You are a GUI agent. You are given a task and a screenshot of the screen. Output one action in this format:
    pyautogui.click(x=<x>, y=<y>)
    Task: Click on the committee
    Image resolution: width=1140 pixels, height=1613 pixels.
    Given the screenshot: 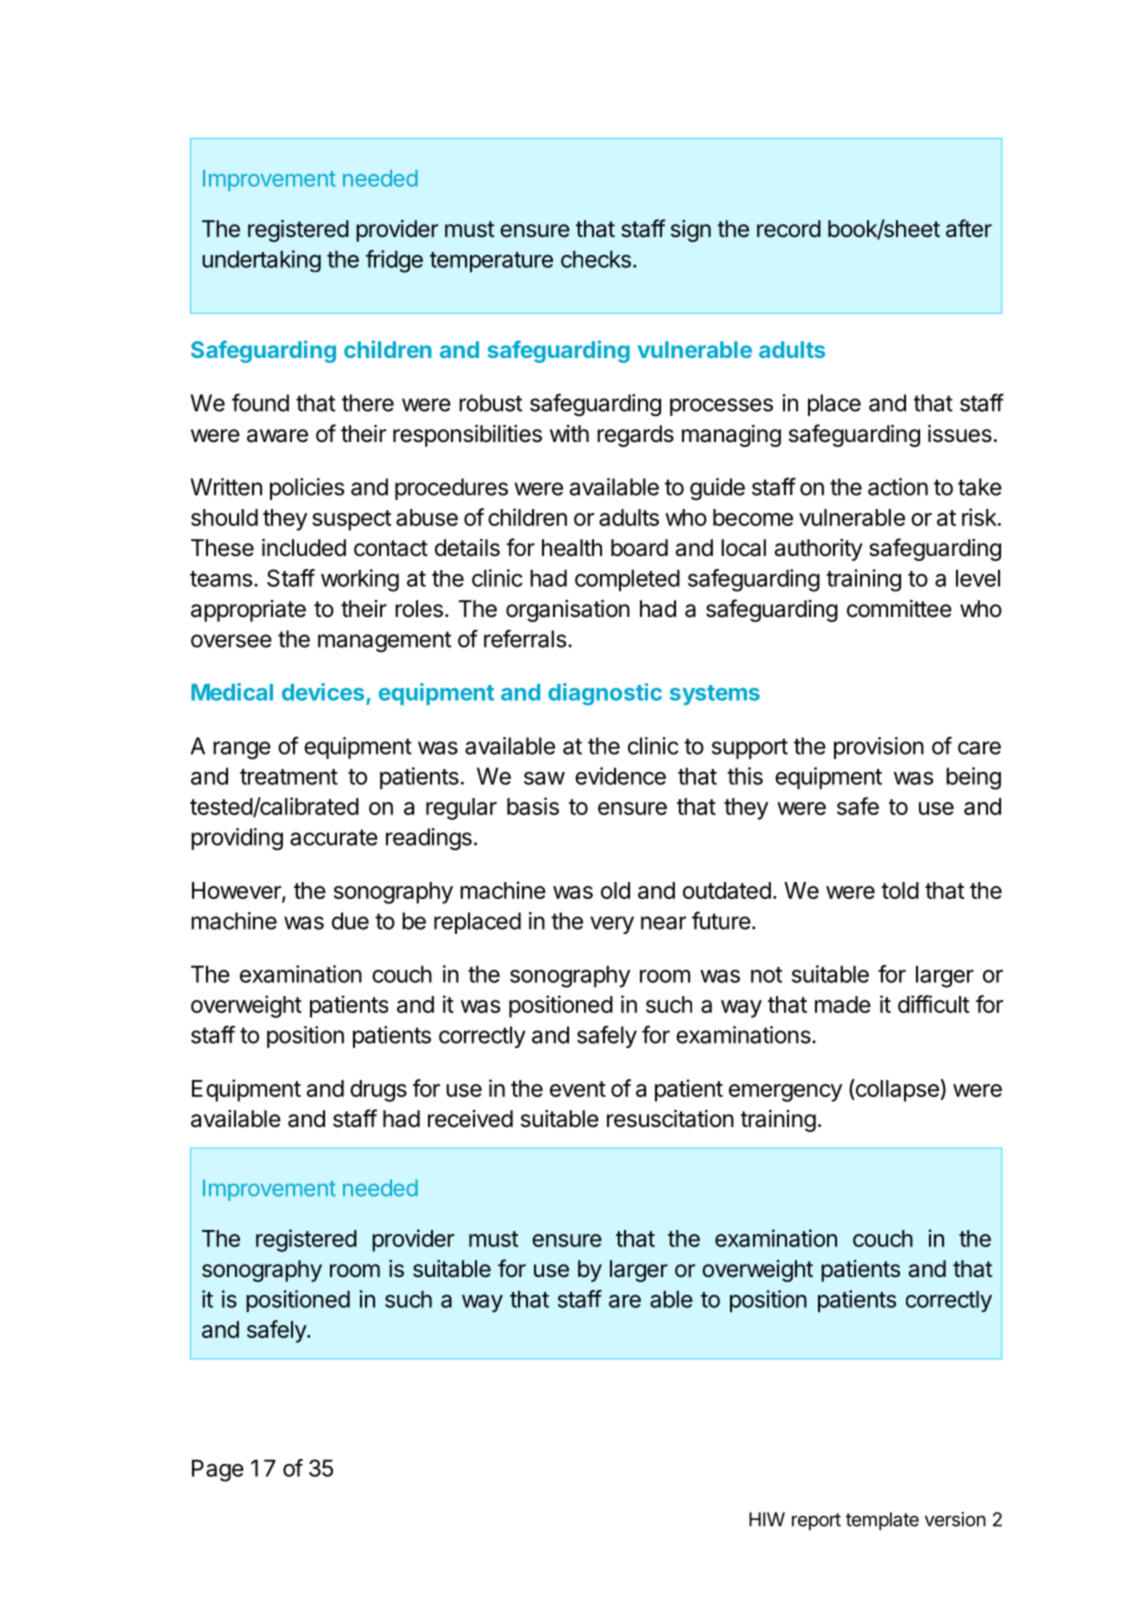 What is the action you would take?
    pyautogui.click(x=899, y=609)
